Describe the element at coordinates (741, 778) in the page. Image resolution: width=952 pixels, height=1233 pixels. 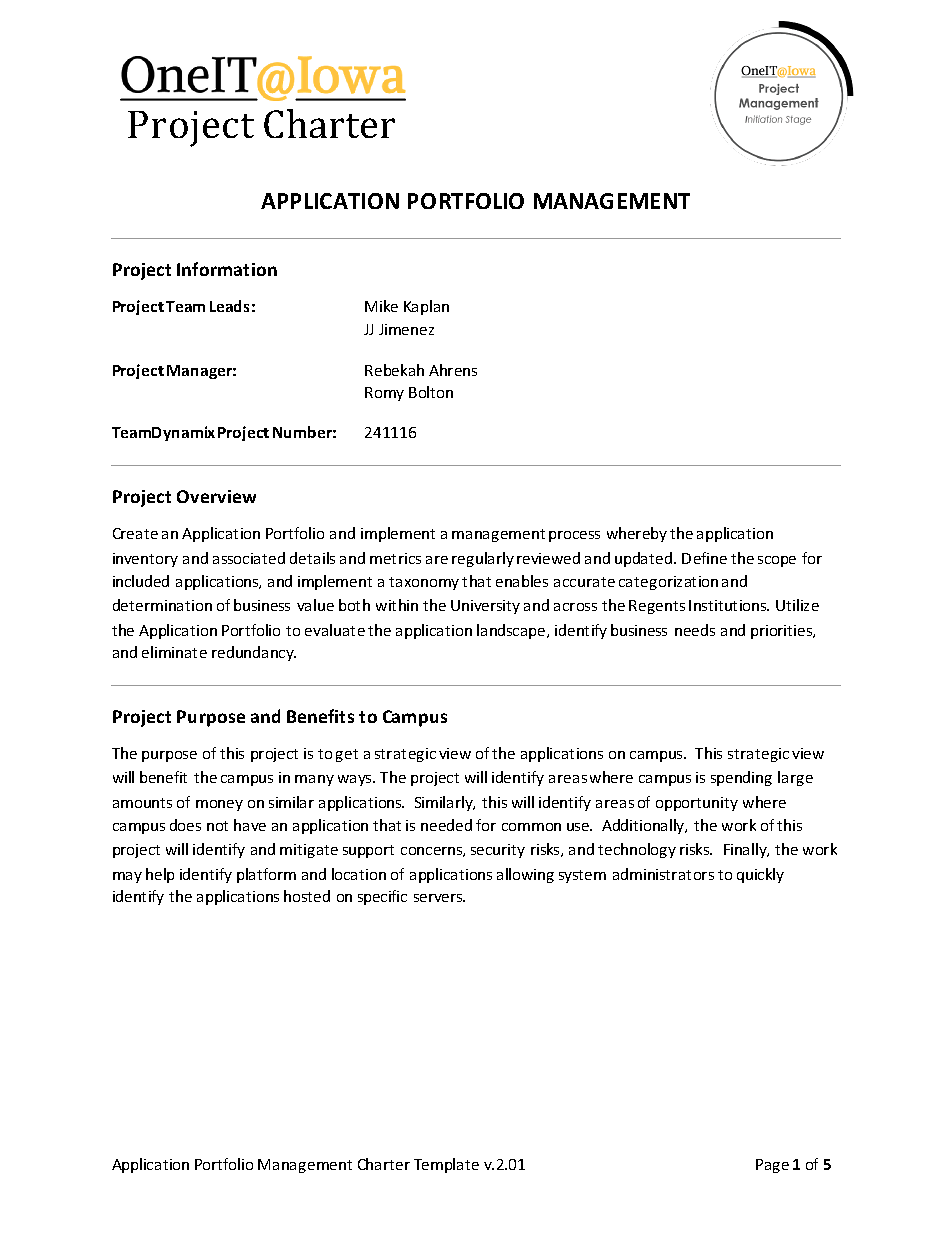
I see `spending` at that location.
